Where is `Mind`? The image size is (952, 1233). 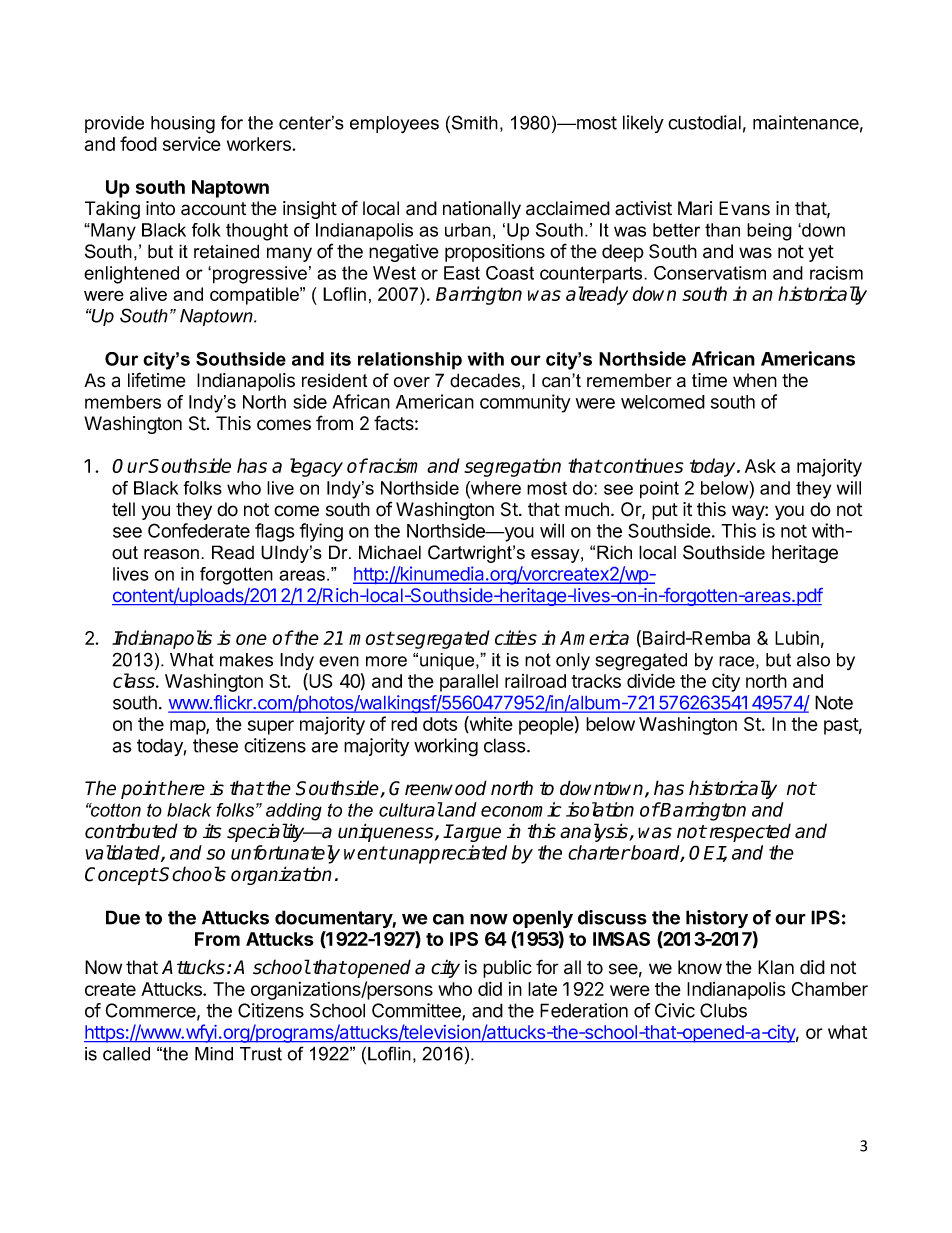
Mind is located at coordinates (214, 1054).
